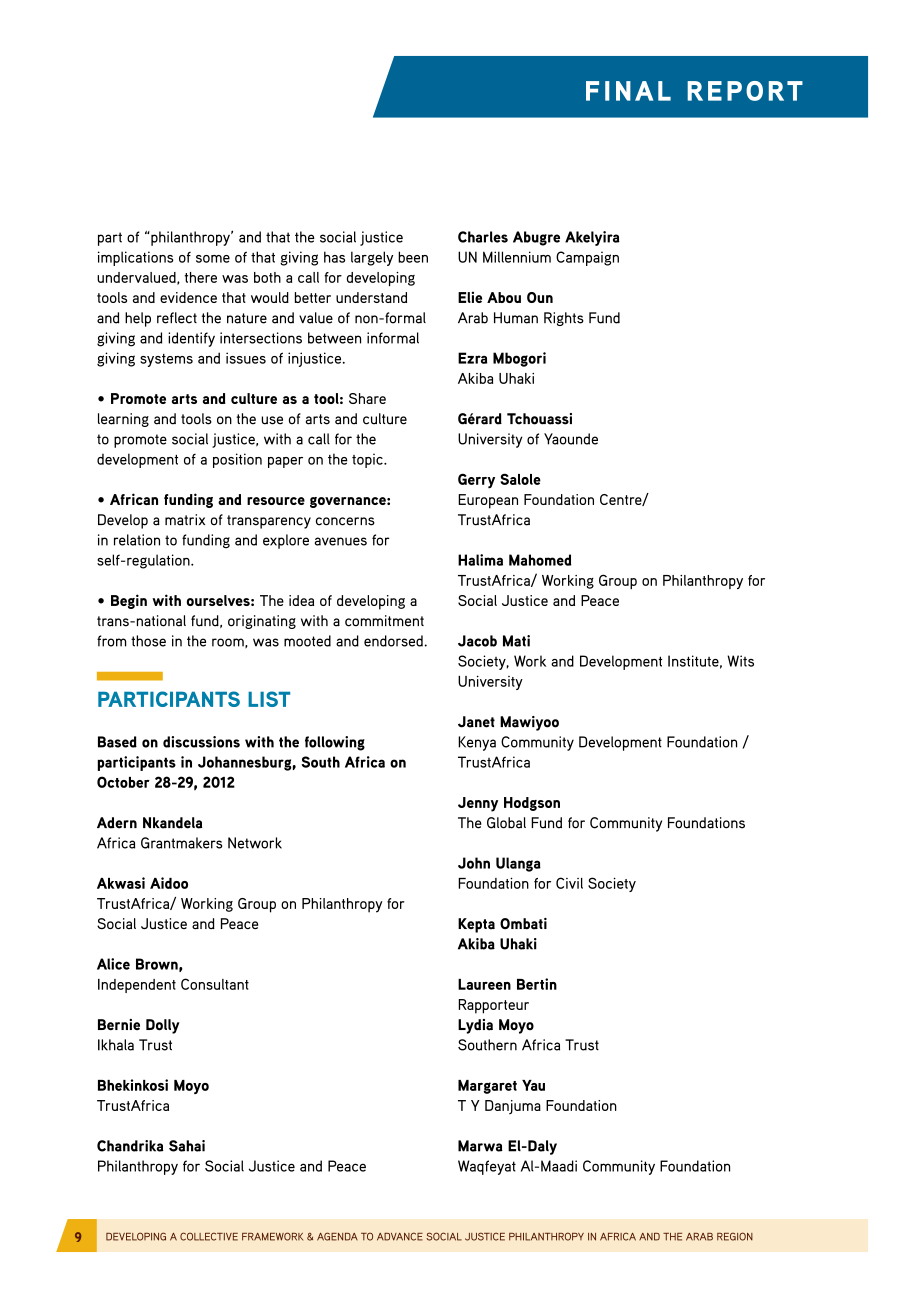 This screenshot has height=1308, width=924. What do you see at coordinates (201, 277) in the screenshot?
I see `there` at bounding box center [201, 277].
